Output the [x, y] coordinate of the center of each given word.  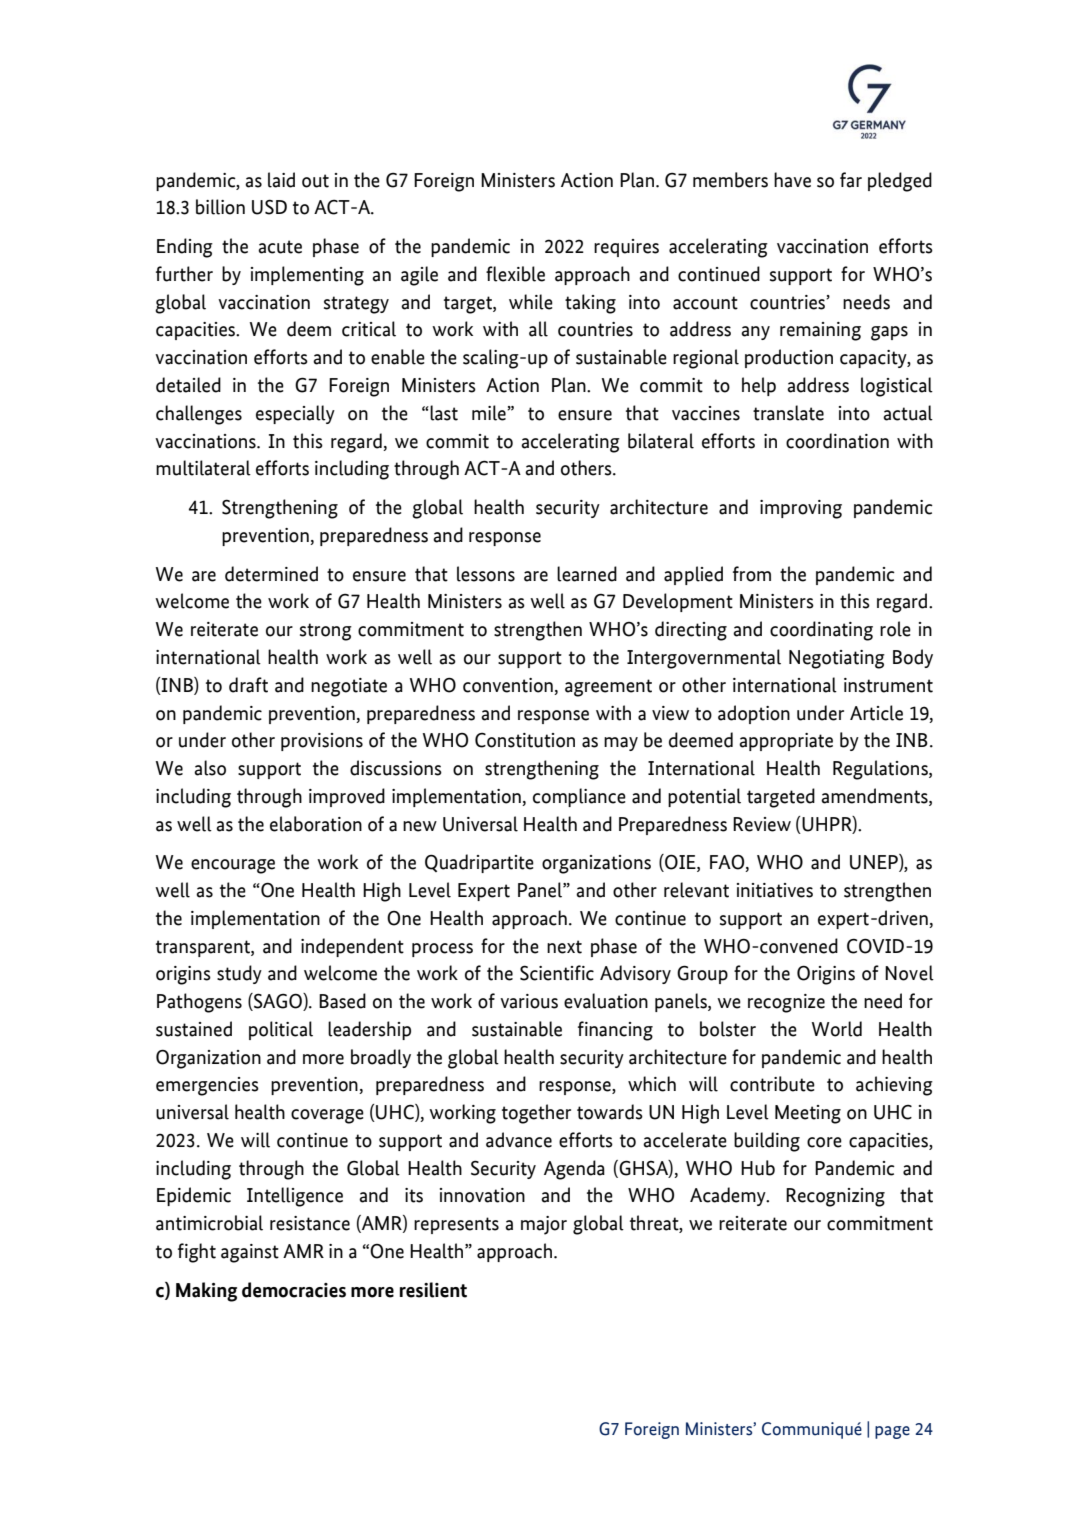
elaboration [316, 824]
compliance [579, 797]
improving [801, 509]
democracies [294, 1290]
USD [269, 207]
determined [271, 574]
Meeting [808, 1114]
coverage [327, 1116]
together [536, 1114]
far [851, 180]
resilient [433, 1290]
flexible [515, 274]
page [892, 1432]
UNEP [875, 863]
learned [587, 574]
